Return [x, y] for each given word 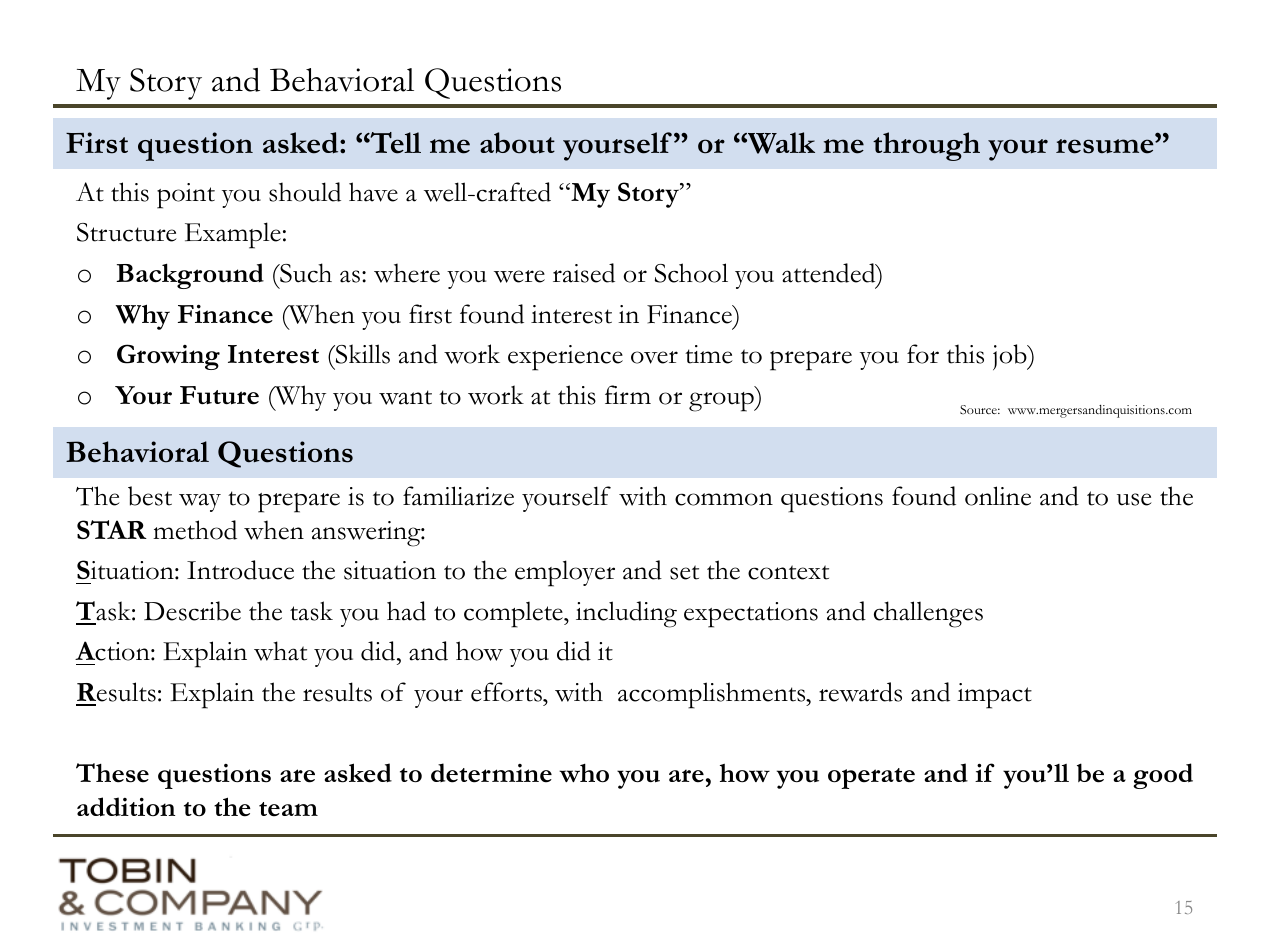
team [288, 809]
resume [1106, 146]
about [517, 143]
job [1011, 357]
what [280, 651]
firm [628, 394]
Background [190, 276]
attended [830, 273]
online [998, 496]
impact [994, 696]
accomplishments [713, 695]
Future [219, 395]
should [305, 192]
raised [584, 273]
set [684, 572]
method [195, 530]
